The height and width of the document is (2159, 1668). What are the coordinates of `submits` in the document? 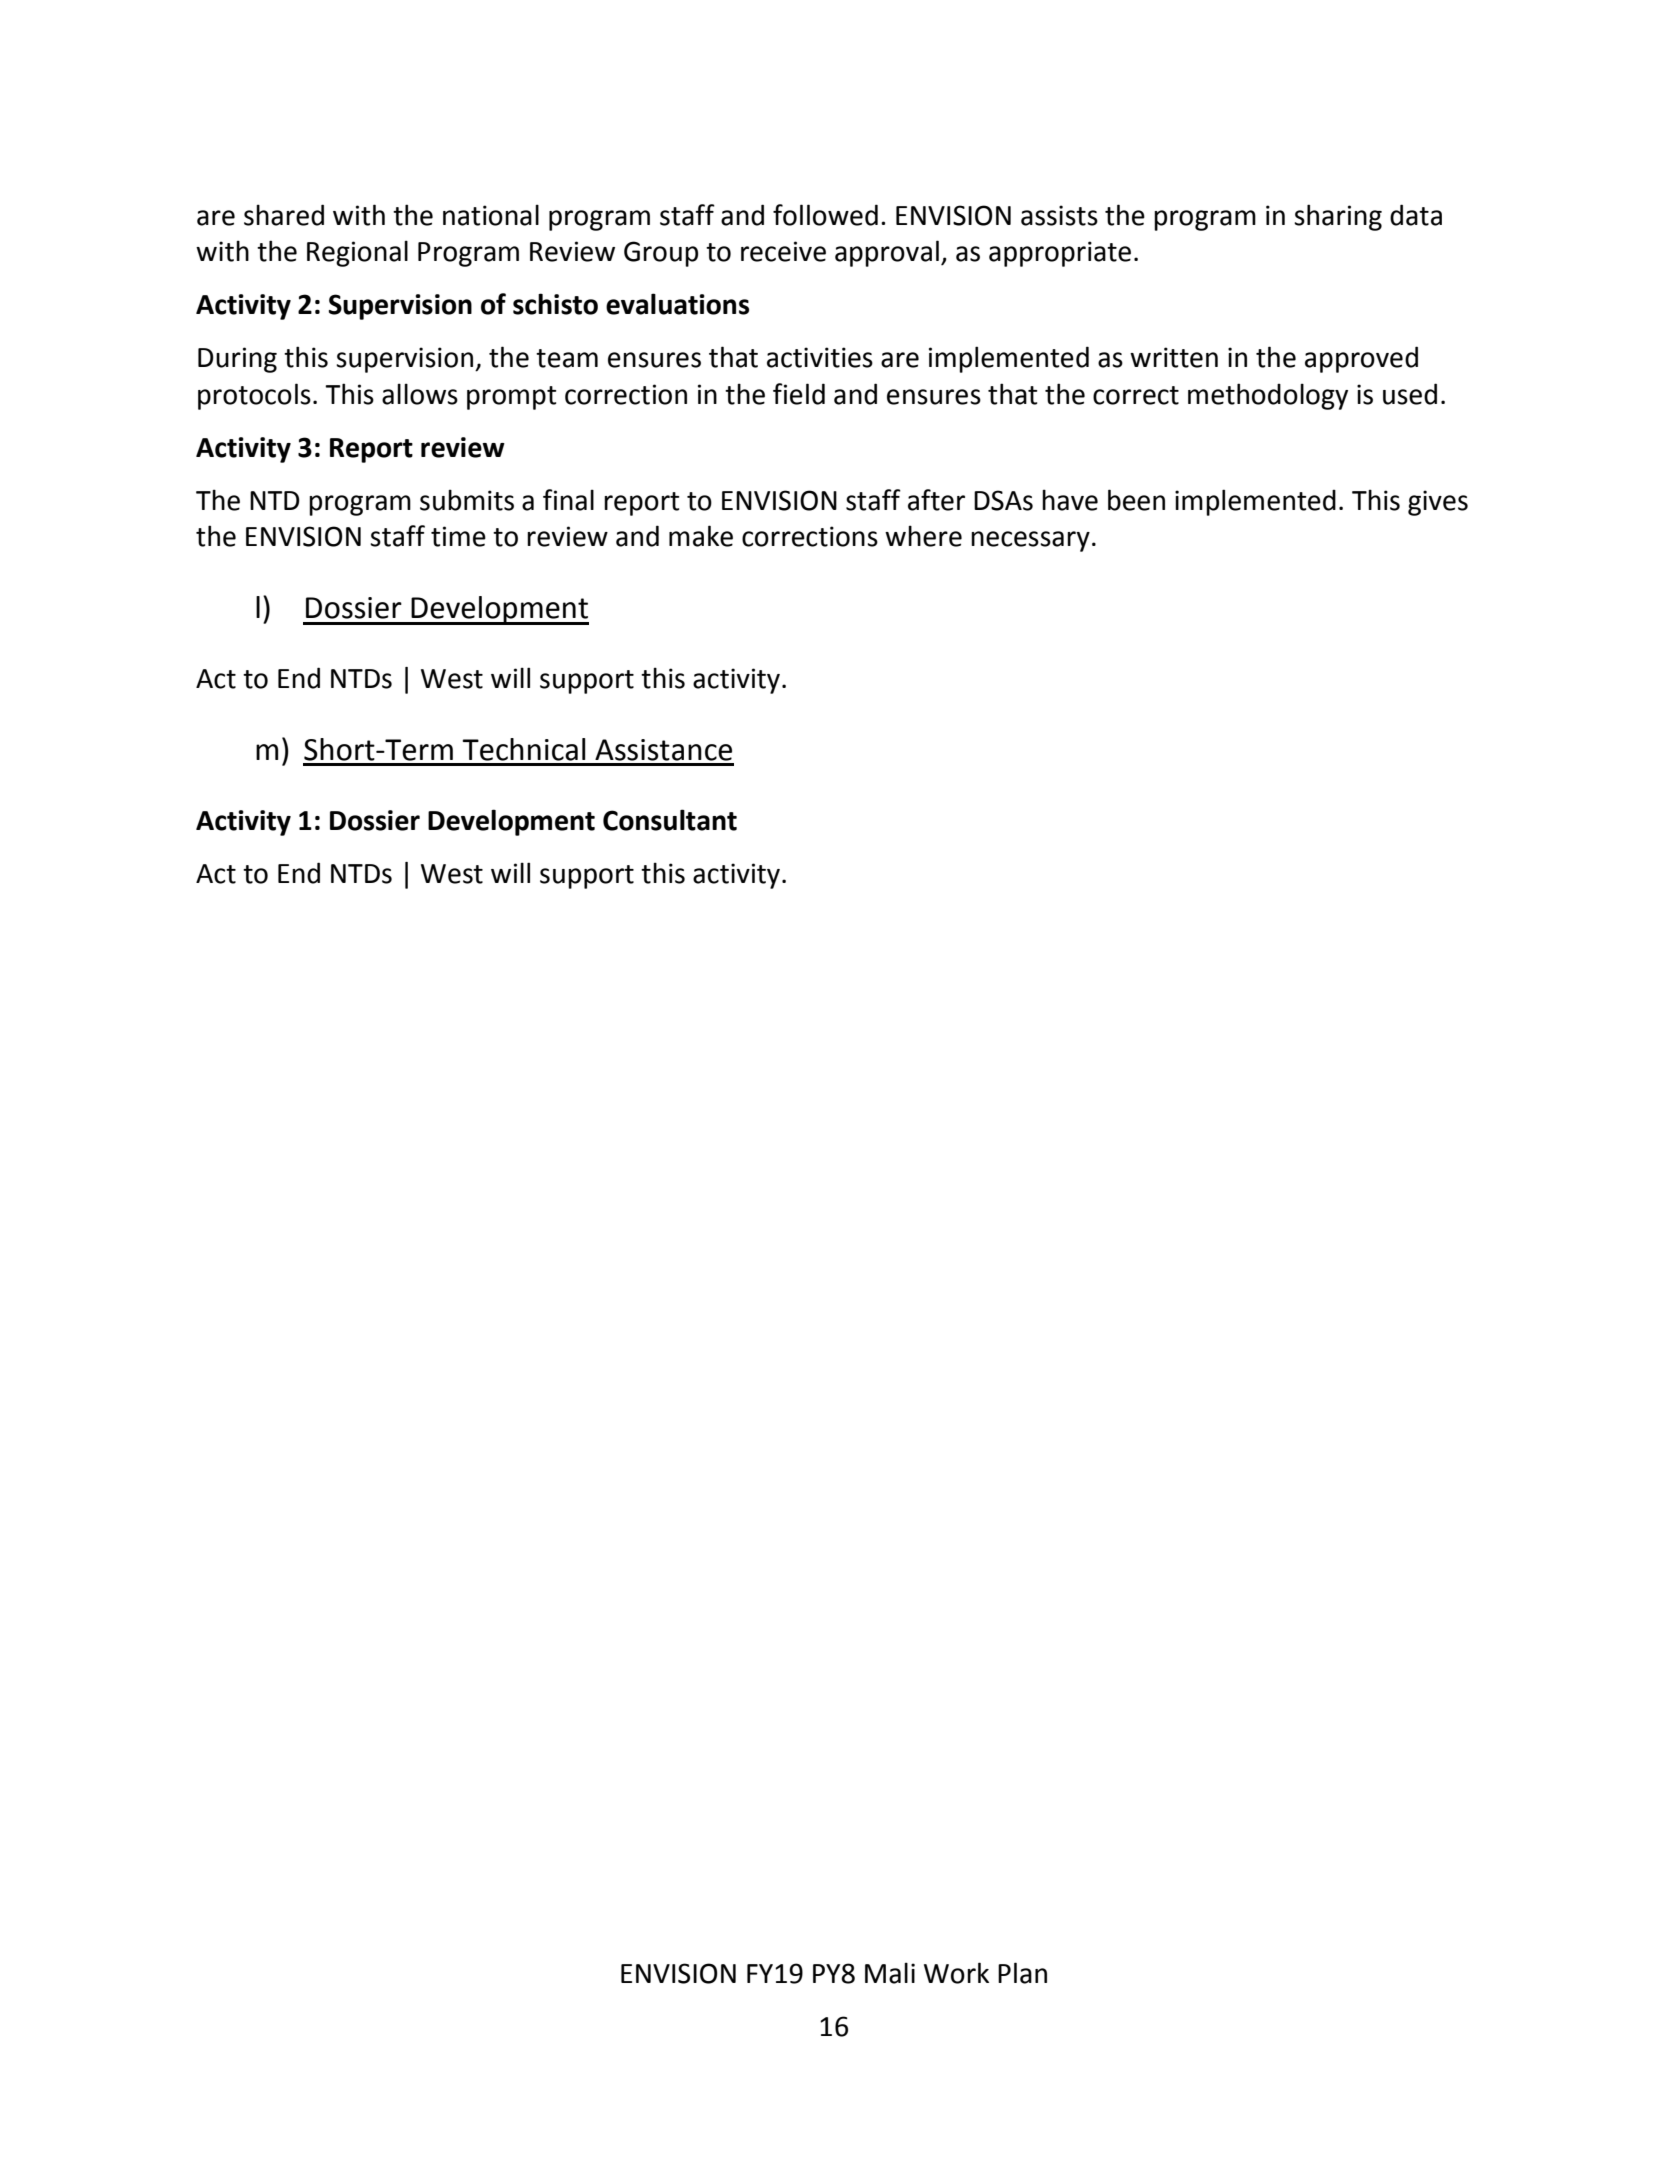 It's located at (467, 500).
